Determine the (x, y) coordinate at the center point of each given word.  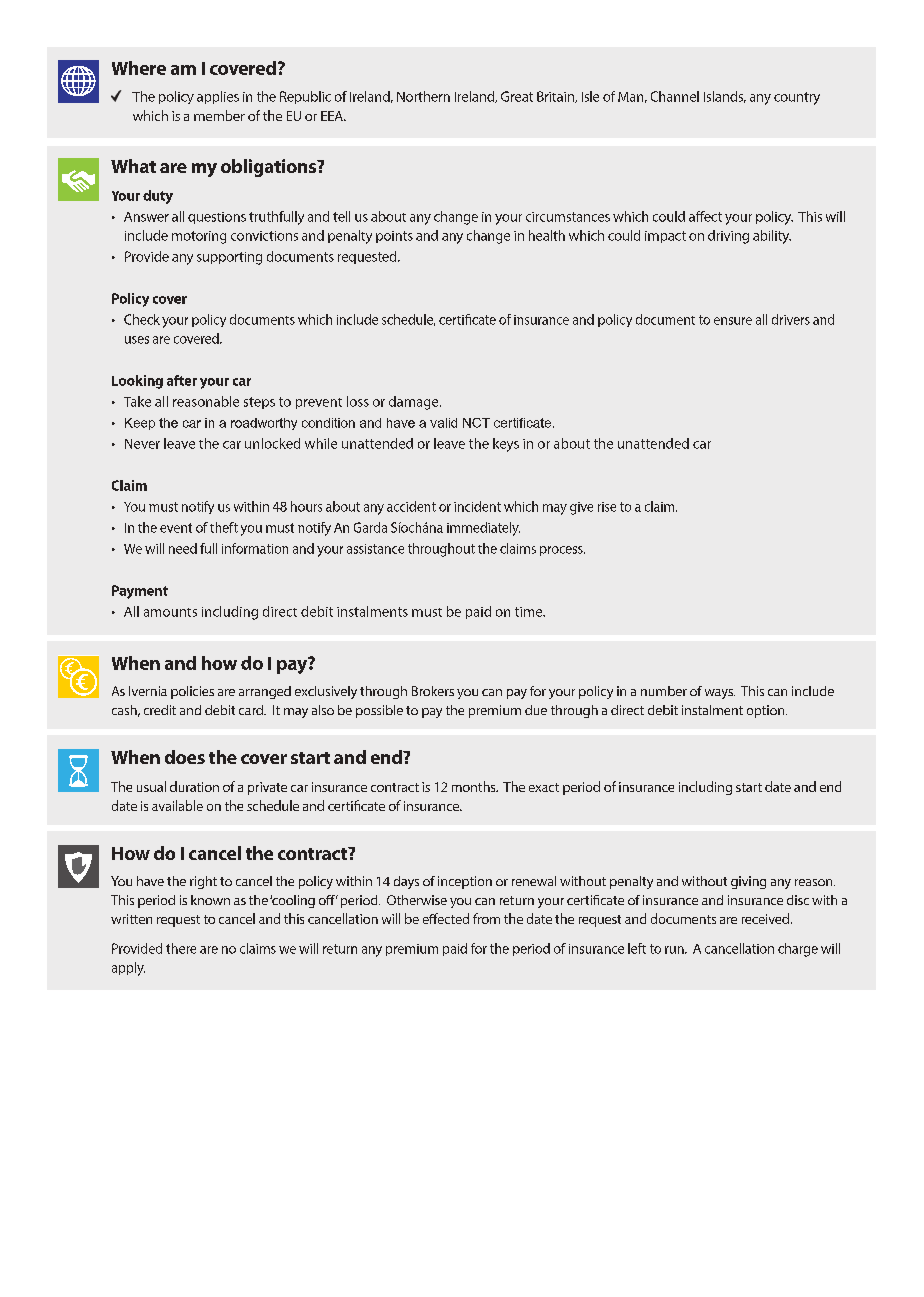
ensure (733, 321)
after (182, 380)
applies (218, 97)
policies (192, 692)
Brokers (433, 691)
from (486, 918)
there (181, 948)
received (767, 918)
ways (720, 694)
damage (415, 403)
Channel (675, 96)
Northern (423, 96)
